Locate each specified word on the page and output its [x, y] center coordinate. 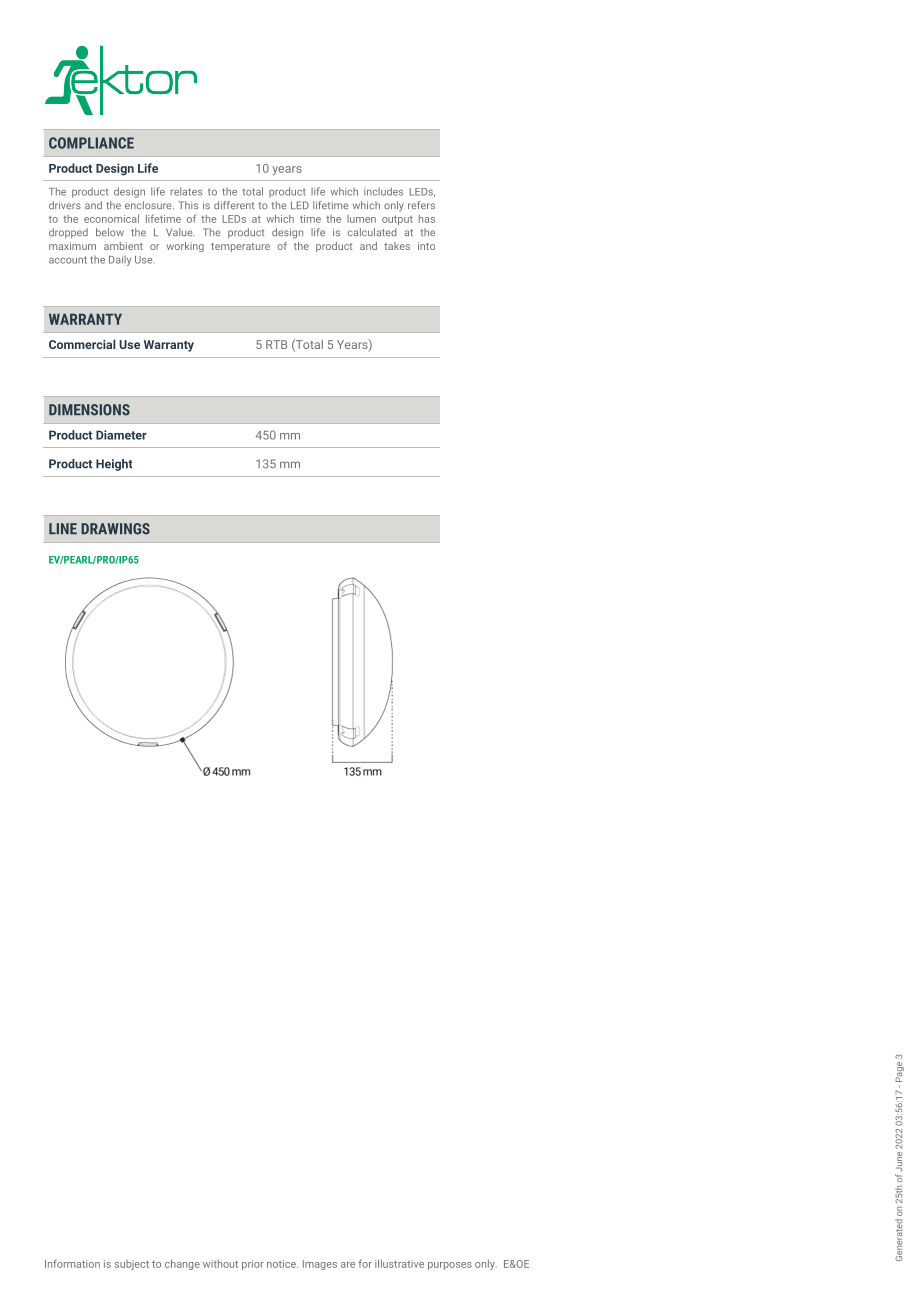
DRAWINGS [115, 529]
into [426, 246]
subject [131, 1265]
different [234, 205]
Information [72, 1263]
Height [114, 465]
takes [397, 246]
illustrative [399, 1263]
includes [383, 191]
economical [111, 218]
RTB [276, 344]
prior [253, 1265]
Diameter [121, 435]
